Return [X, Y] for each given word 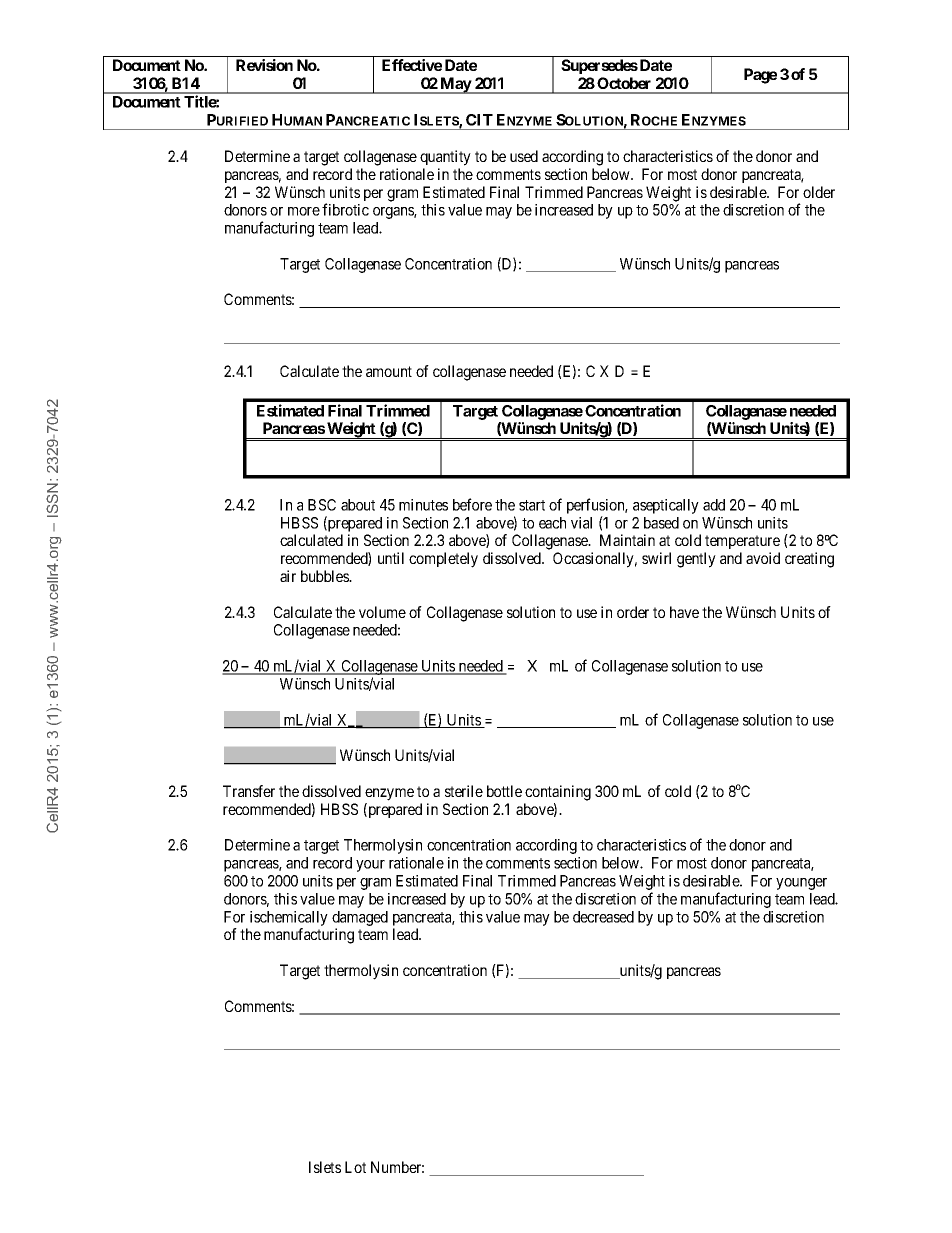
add [714, 505]
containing [558, 793]
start [532, 505]
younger [801, 884]
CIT [479, 120]
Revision [264, 65]
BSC [322, 505]
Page [760, 76]
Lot [355, 1167]
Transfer [249, 791]
